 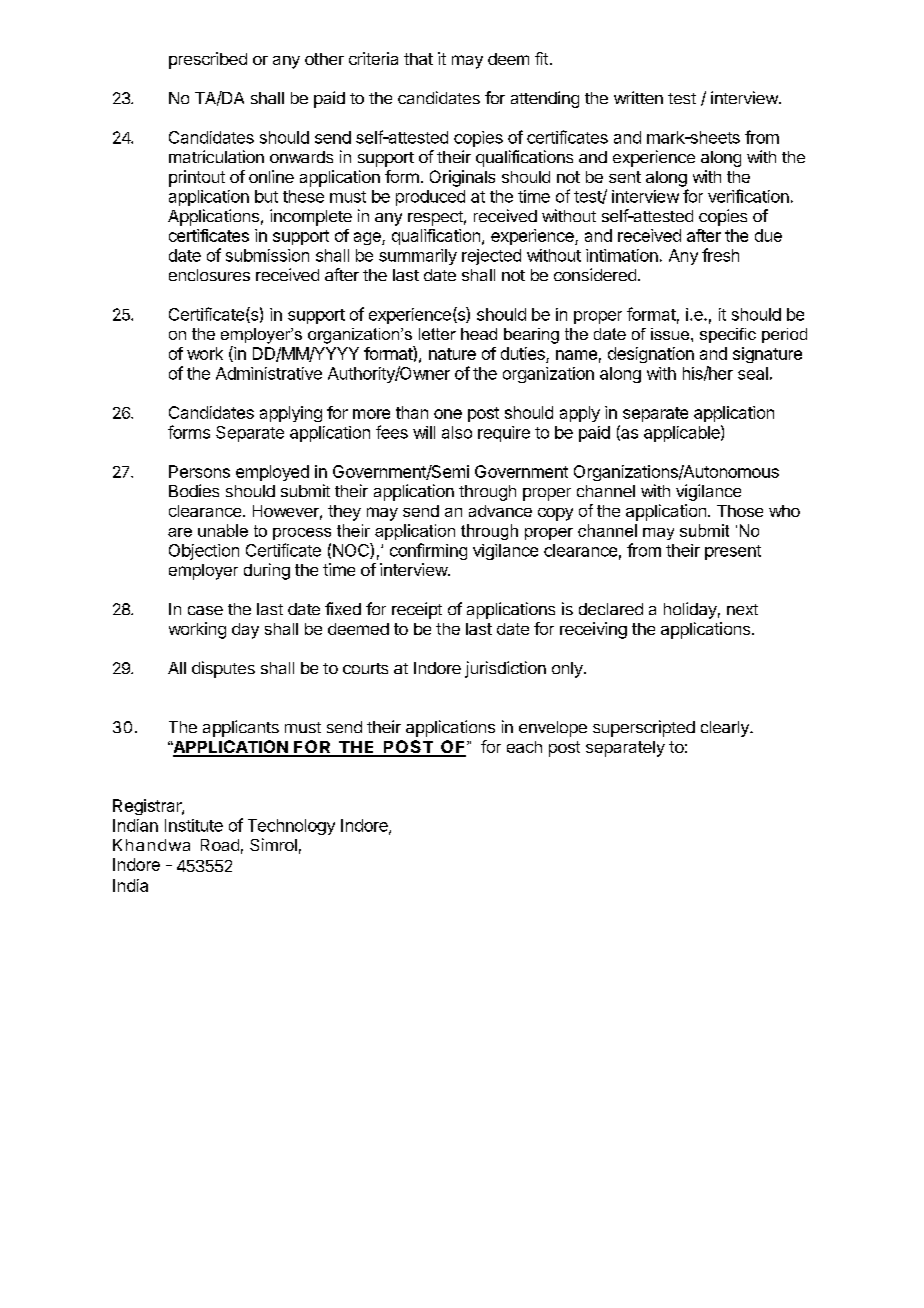 I want to click on require, so click(x=504, y=434).
